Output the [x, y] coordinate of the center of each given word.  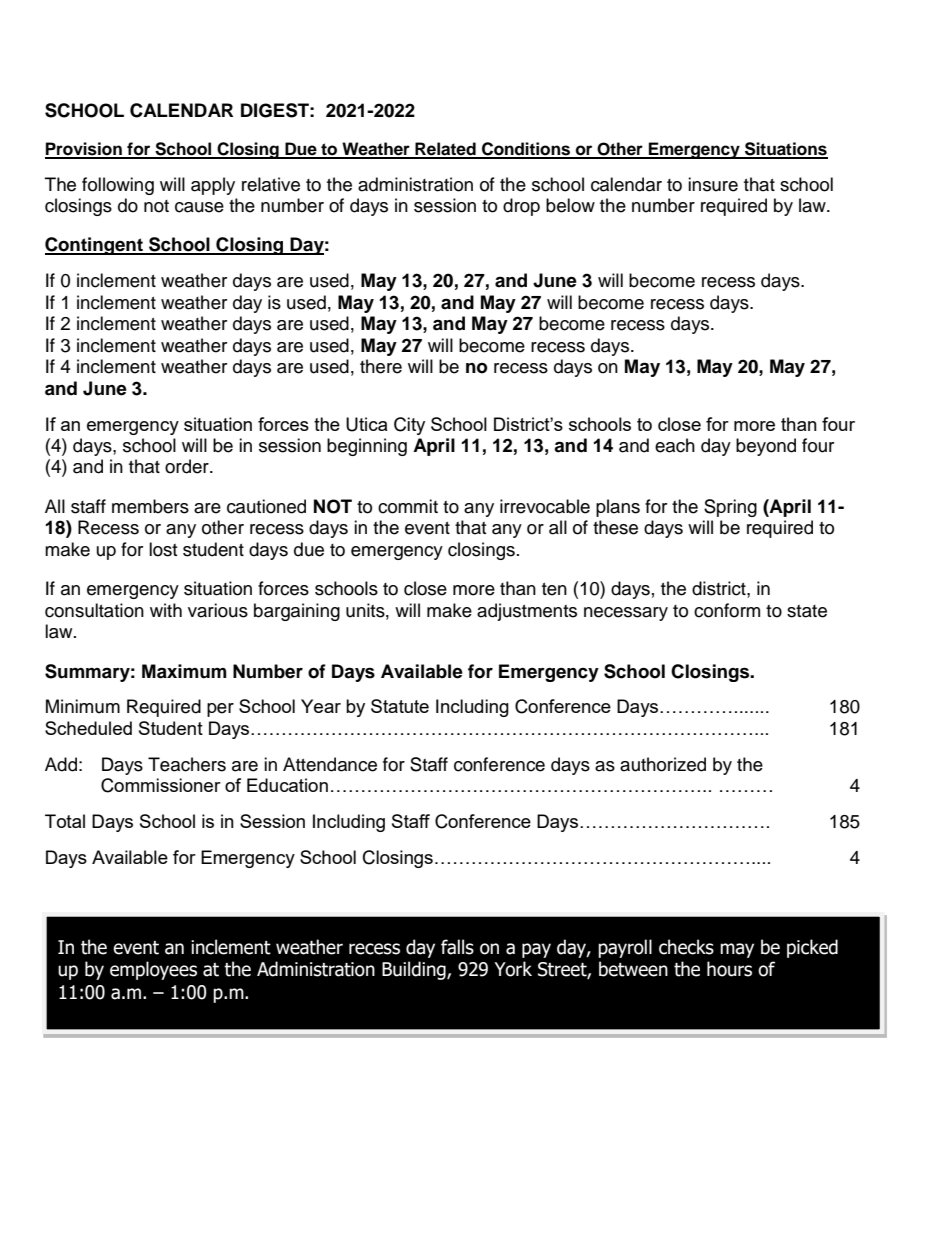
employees [153, 970]
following [118, 186]
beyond [766, 447]
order [188, 466]
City [409, 426]
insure [713, 184]
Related [445, 150]
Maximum [184, 671]
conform [727, 610]
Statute [400, 706]
